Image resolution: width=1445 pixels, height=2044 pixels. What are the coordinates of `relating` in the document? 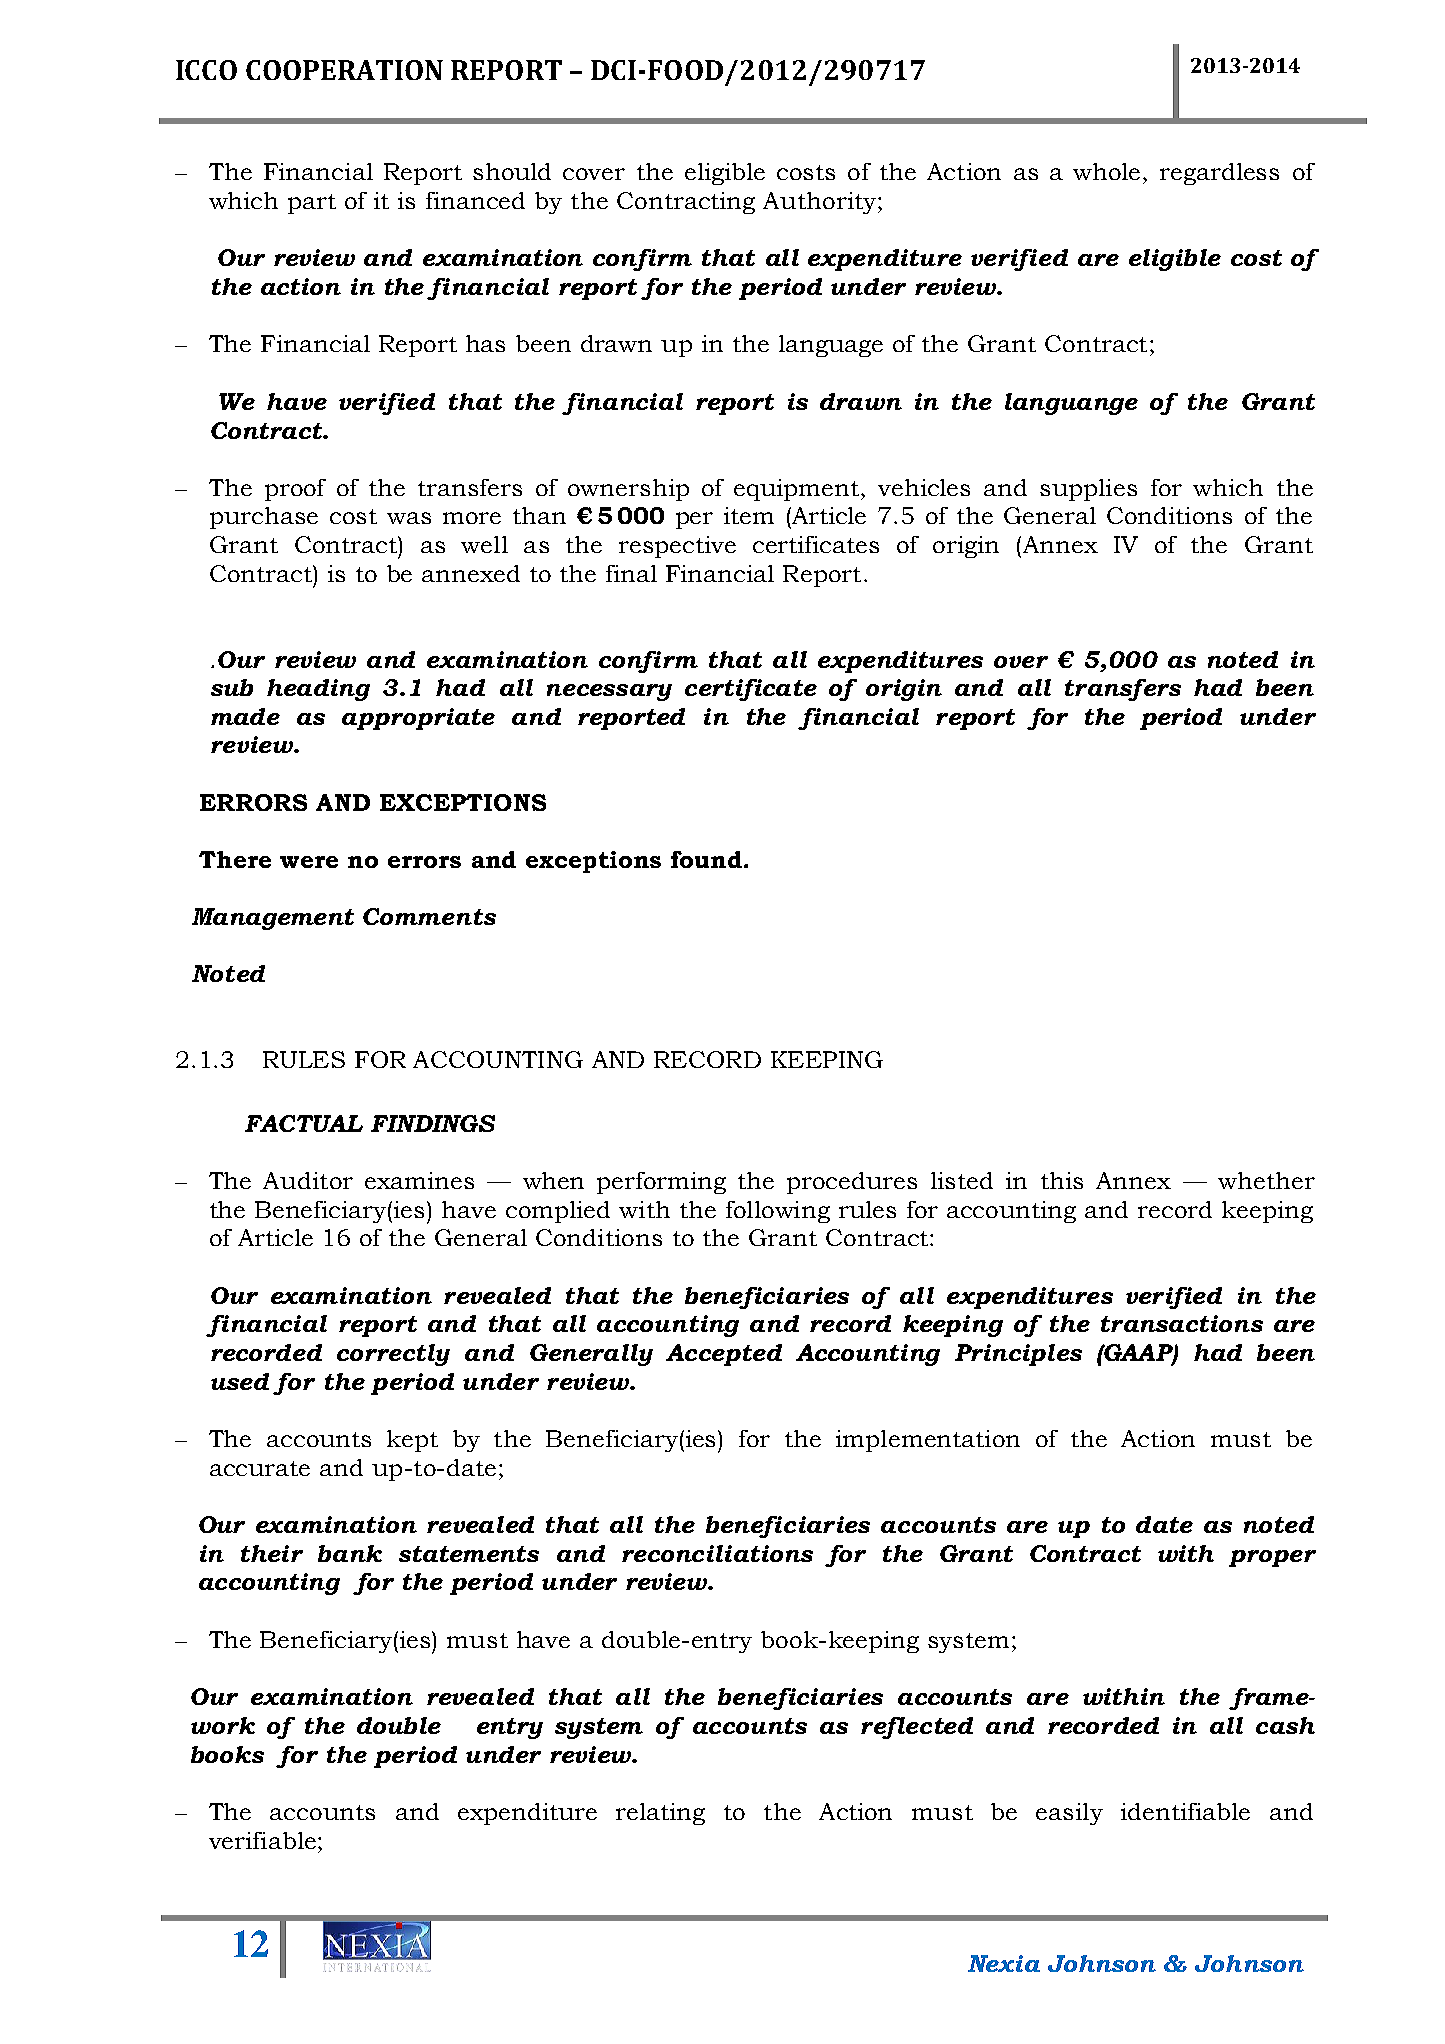 It's located at (660, 1814).
